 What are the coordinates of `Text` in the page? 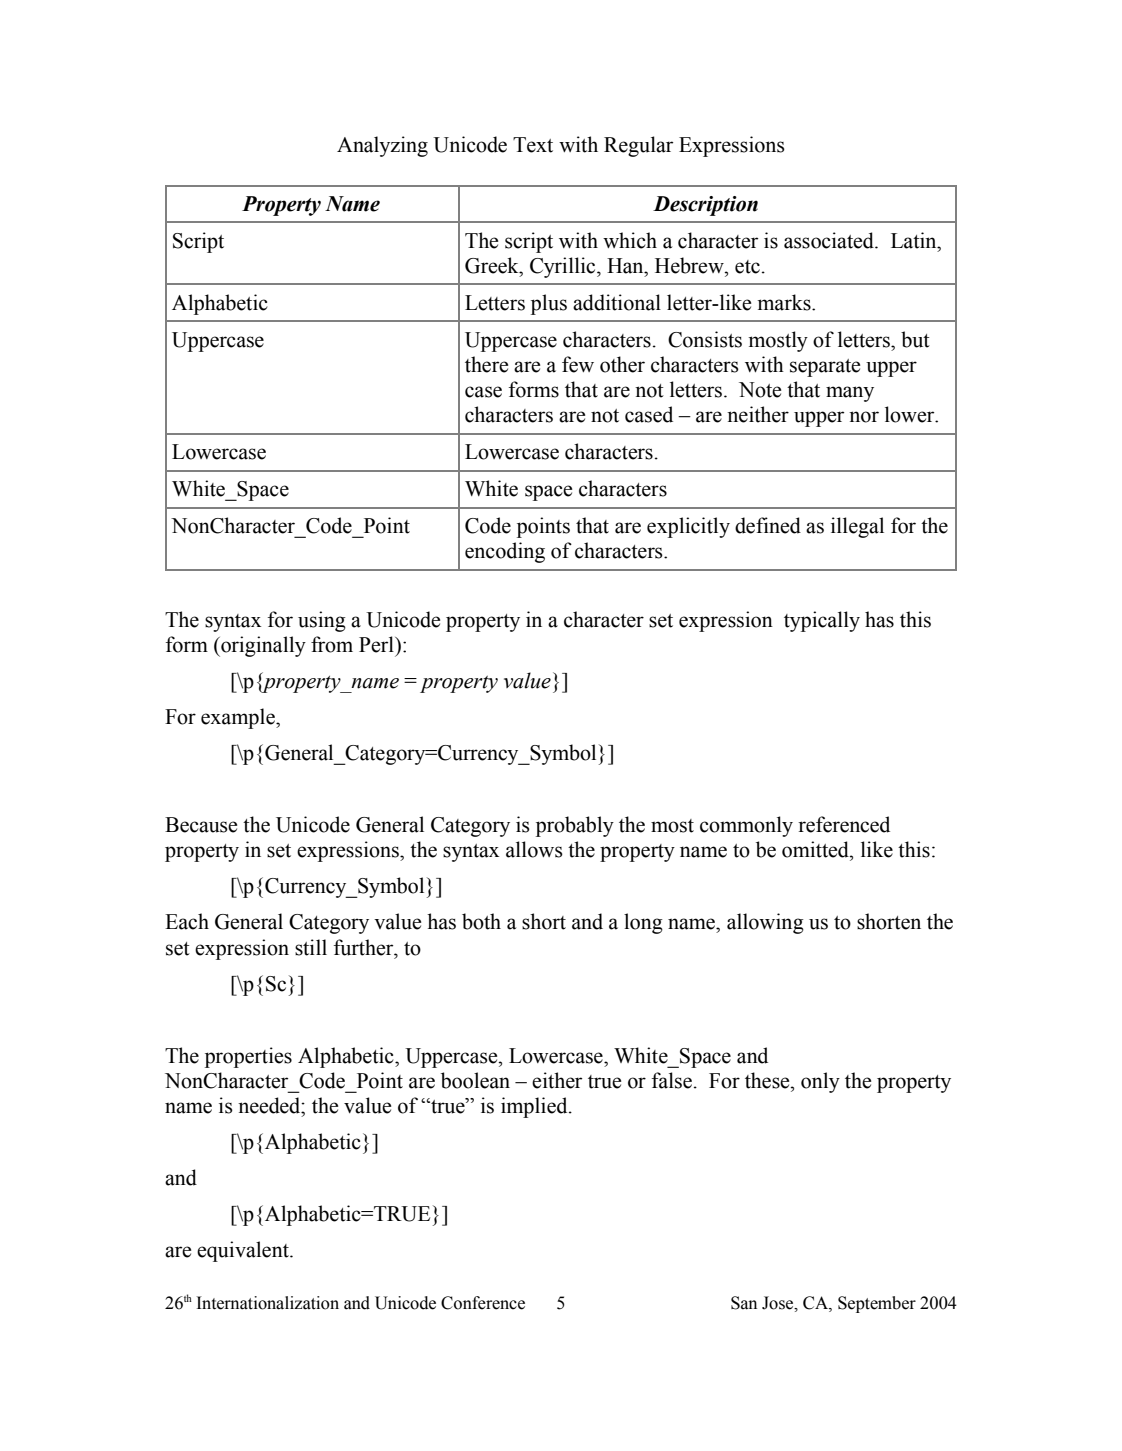 It's located at (533, 145).
